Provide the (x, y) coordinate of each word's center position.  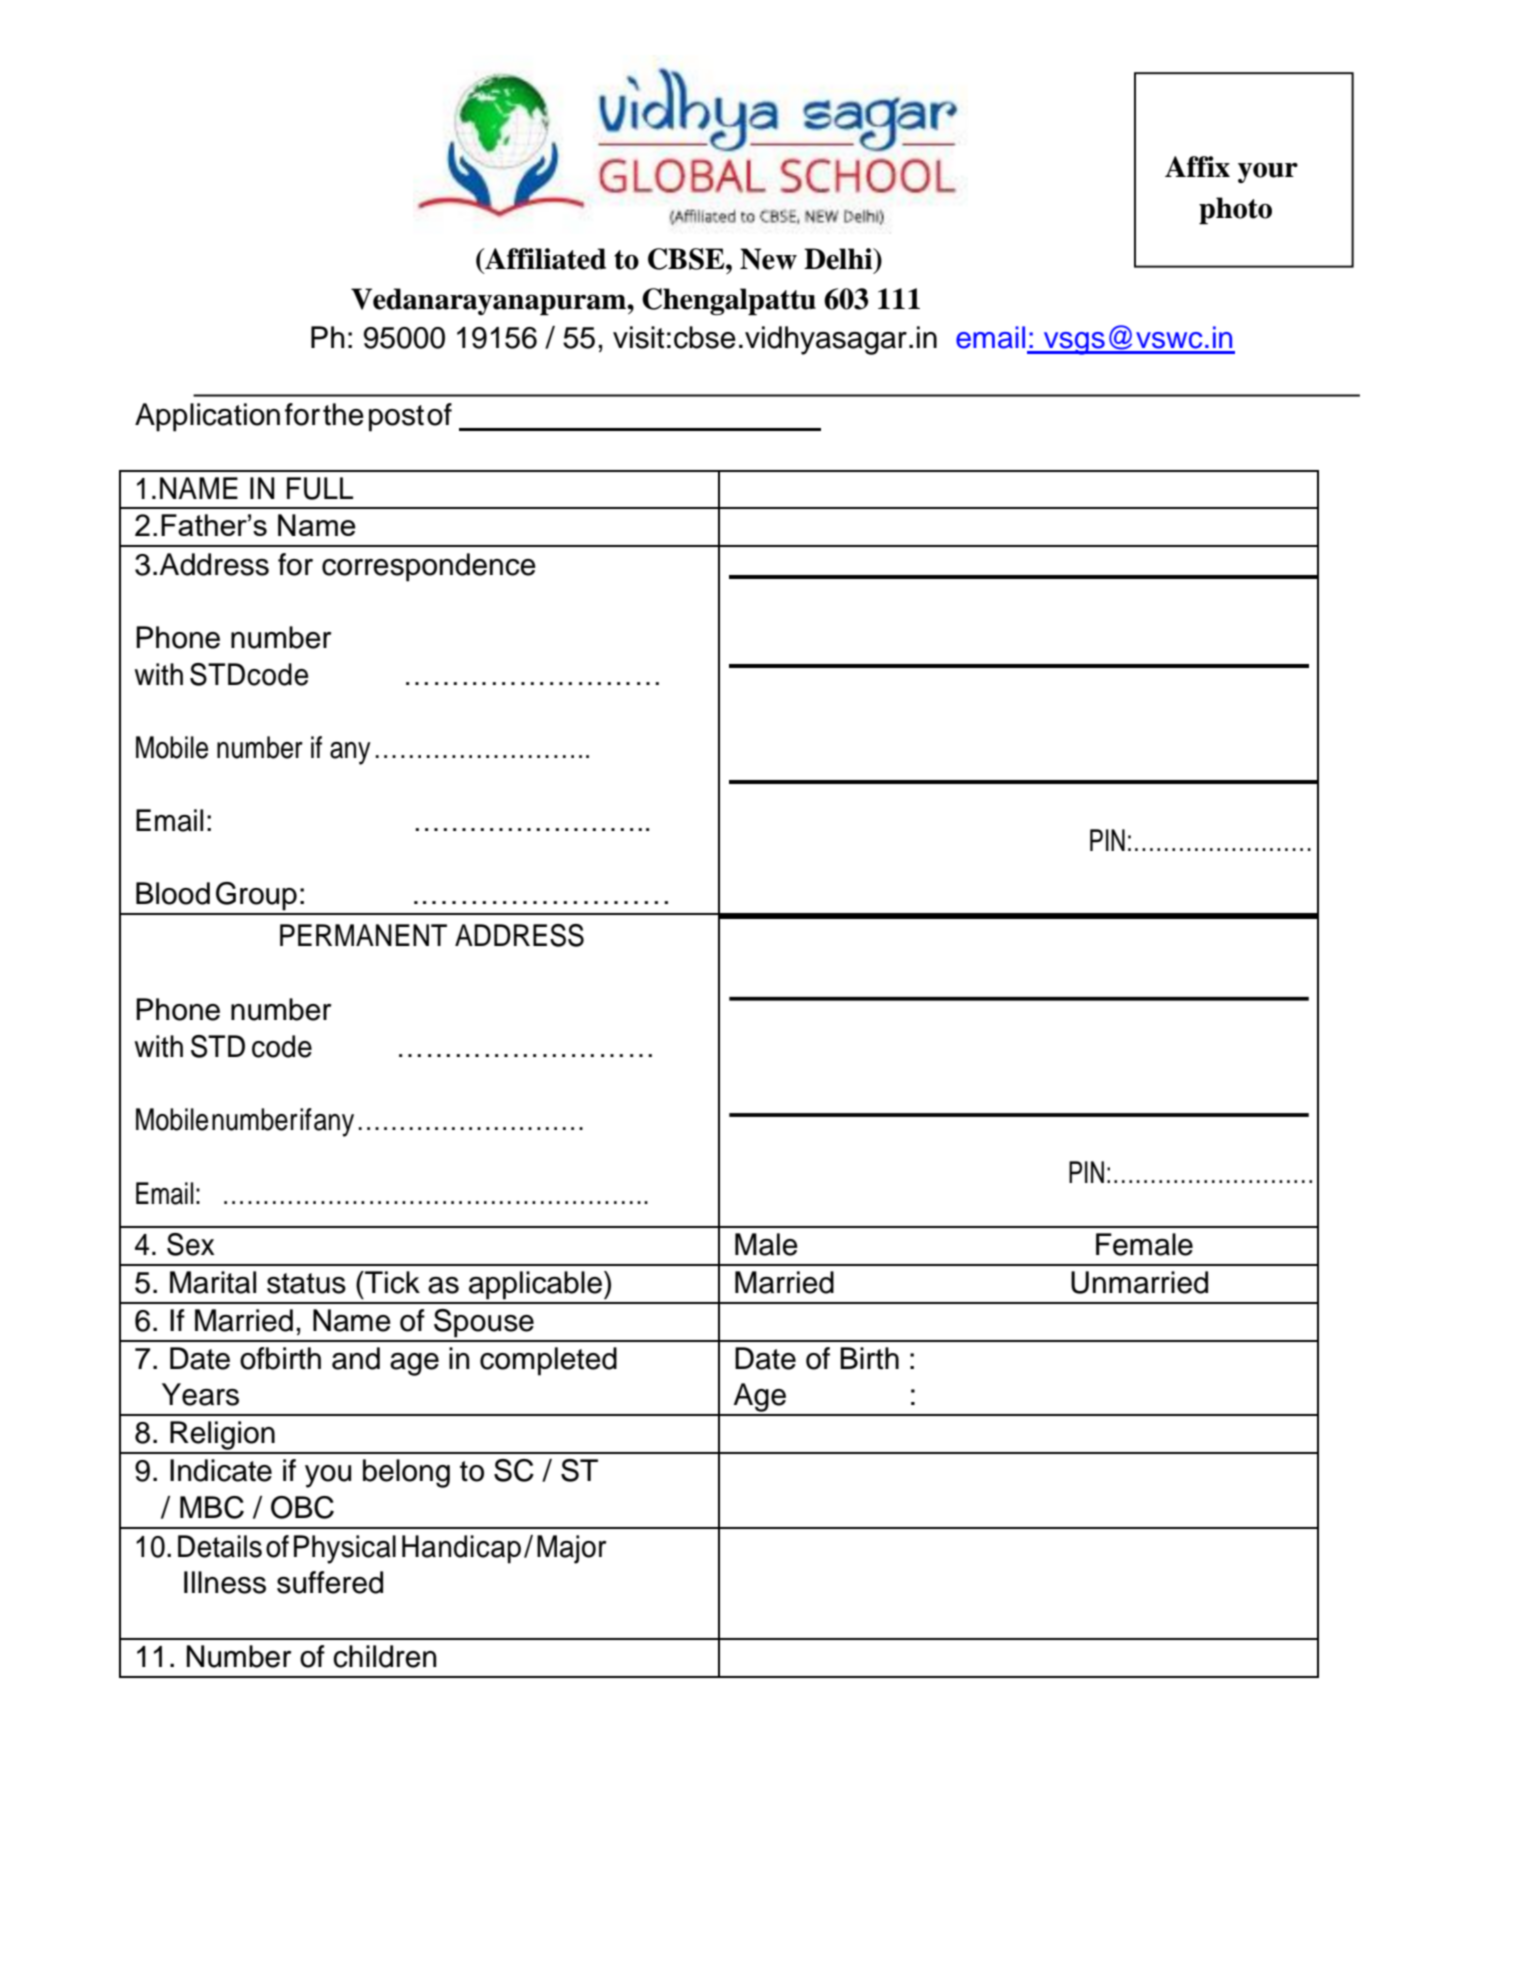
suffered (330, 1582)
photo (1235, 210)
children (384, 1656)
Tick (391, 1282)
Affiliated (544, 259)
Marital (213, 1282)
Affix (1197, 166)
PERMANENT (363, 935)
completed (548, 1361)
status (306, 1283)
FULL (320, 488)
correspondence (429, 567)
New (768, 259)
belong (406, 1473)
